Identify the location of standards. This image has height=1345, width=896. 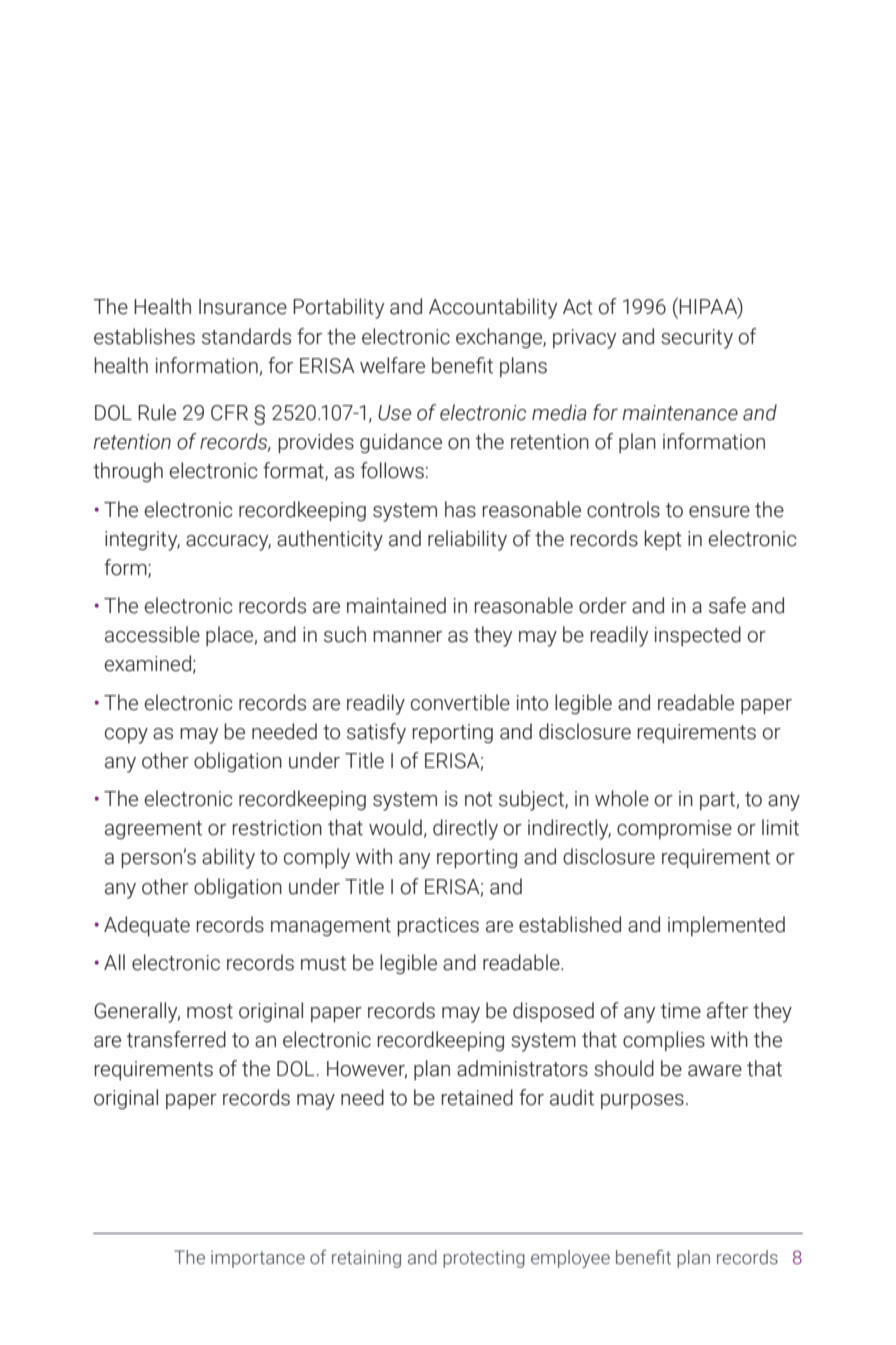
(246, 336).
